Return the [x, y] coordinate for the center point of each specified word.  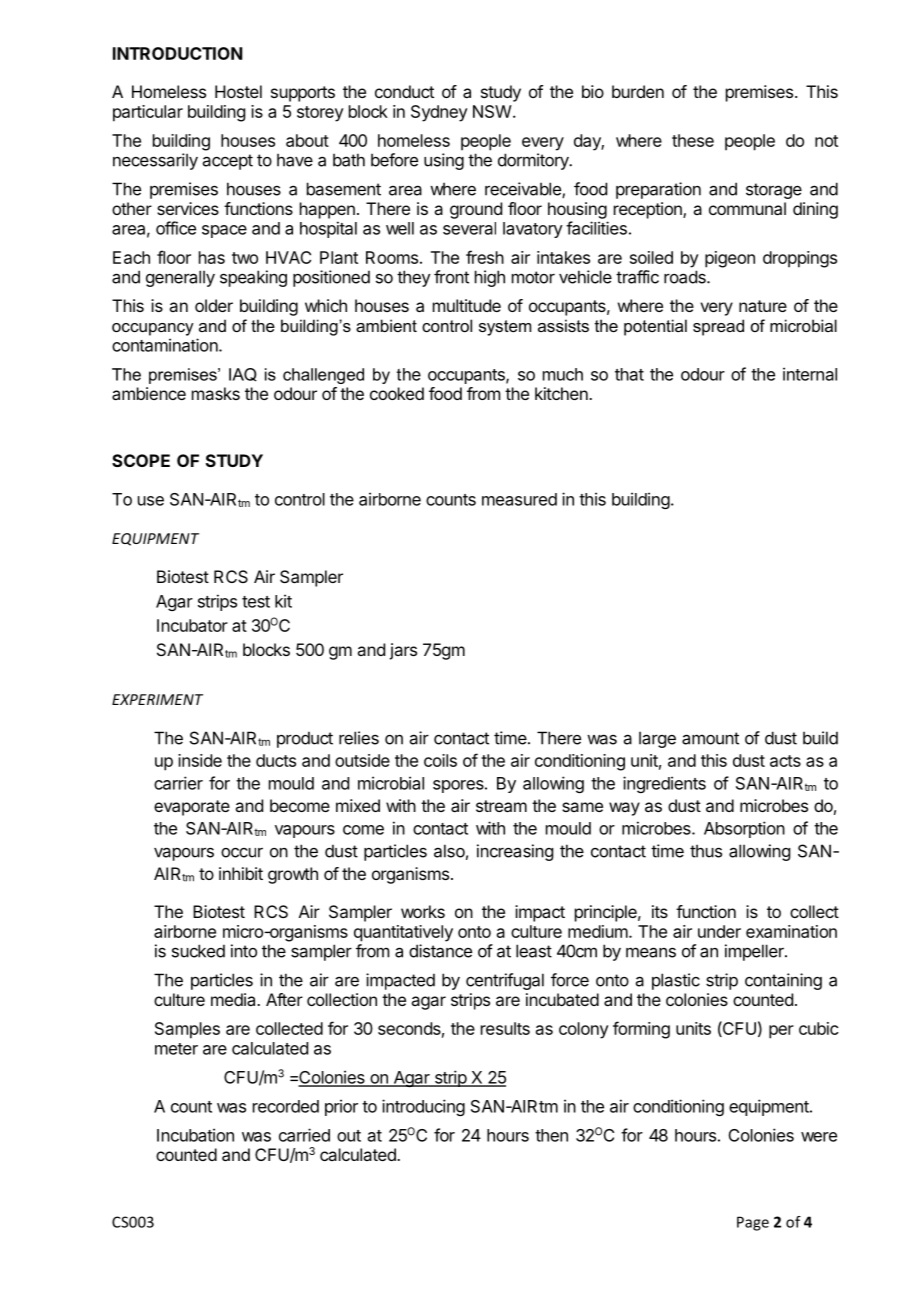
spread [718, 327]
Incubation [195, 1135]
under [719, 931]
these [693, 140]
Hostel [238, 91]
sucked [198, 951]
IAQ [243, 375]
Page [753, 1223]
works [423, 911]
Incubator [192, 625]
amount [710, 738]
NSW [492, 111]
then [551, 1135]
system [505, 328]
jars [403, 651]
